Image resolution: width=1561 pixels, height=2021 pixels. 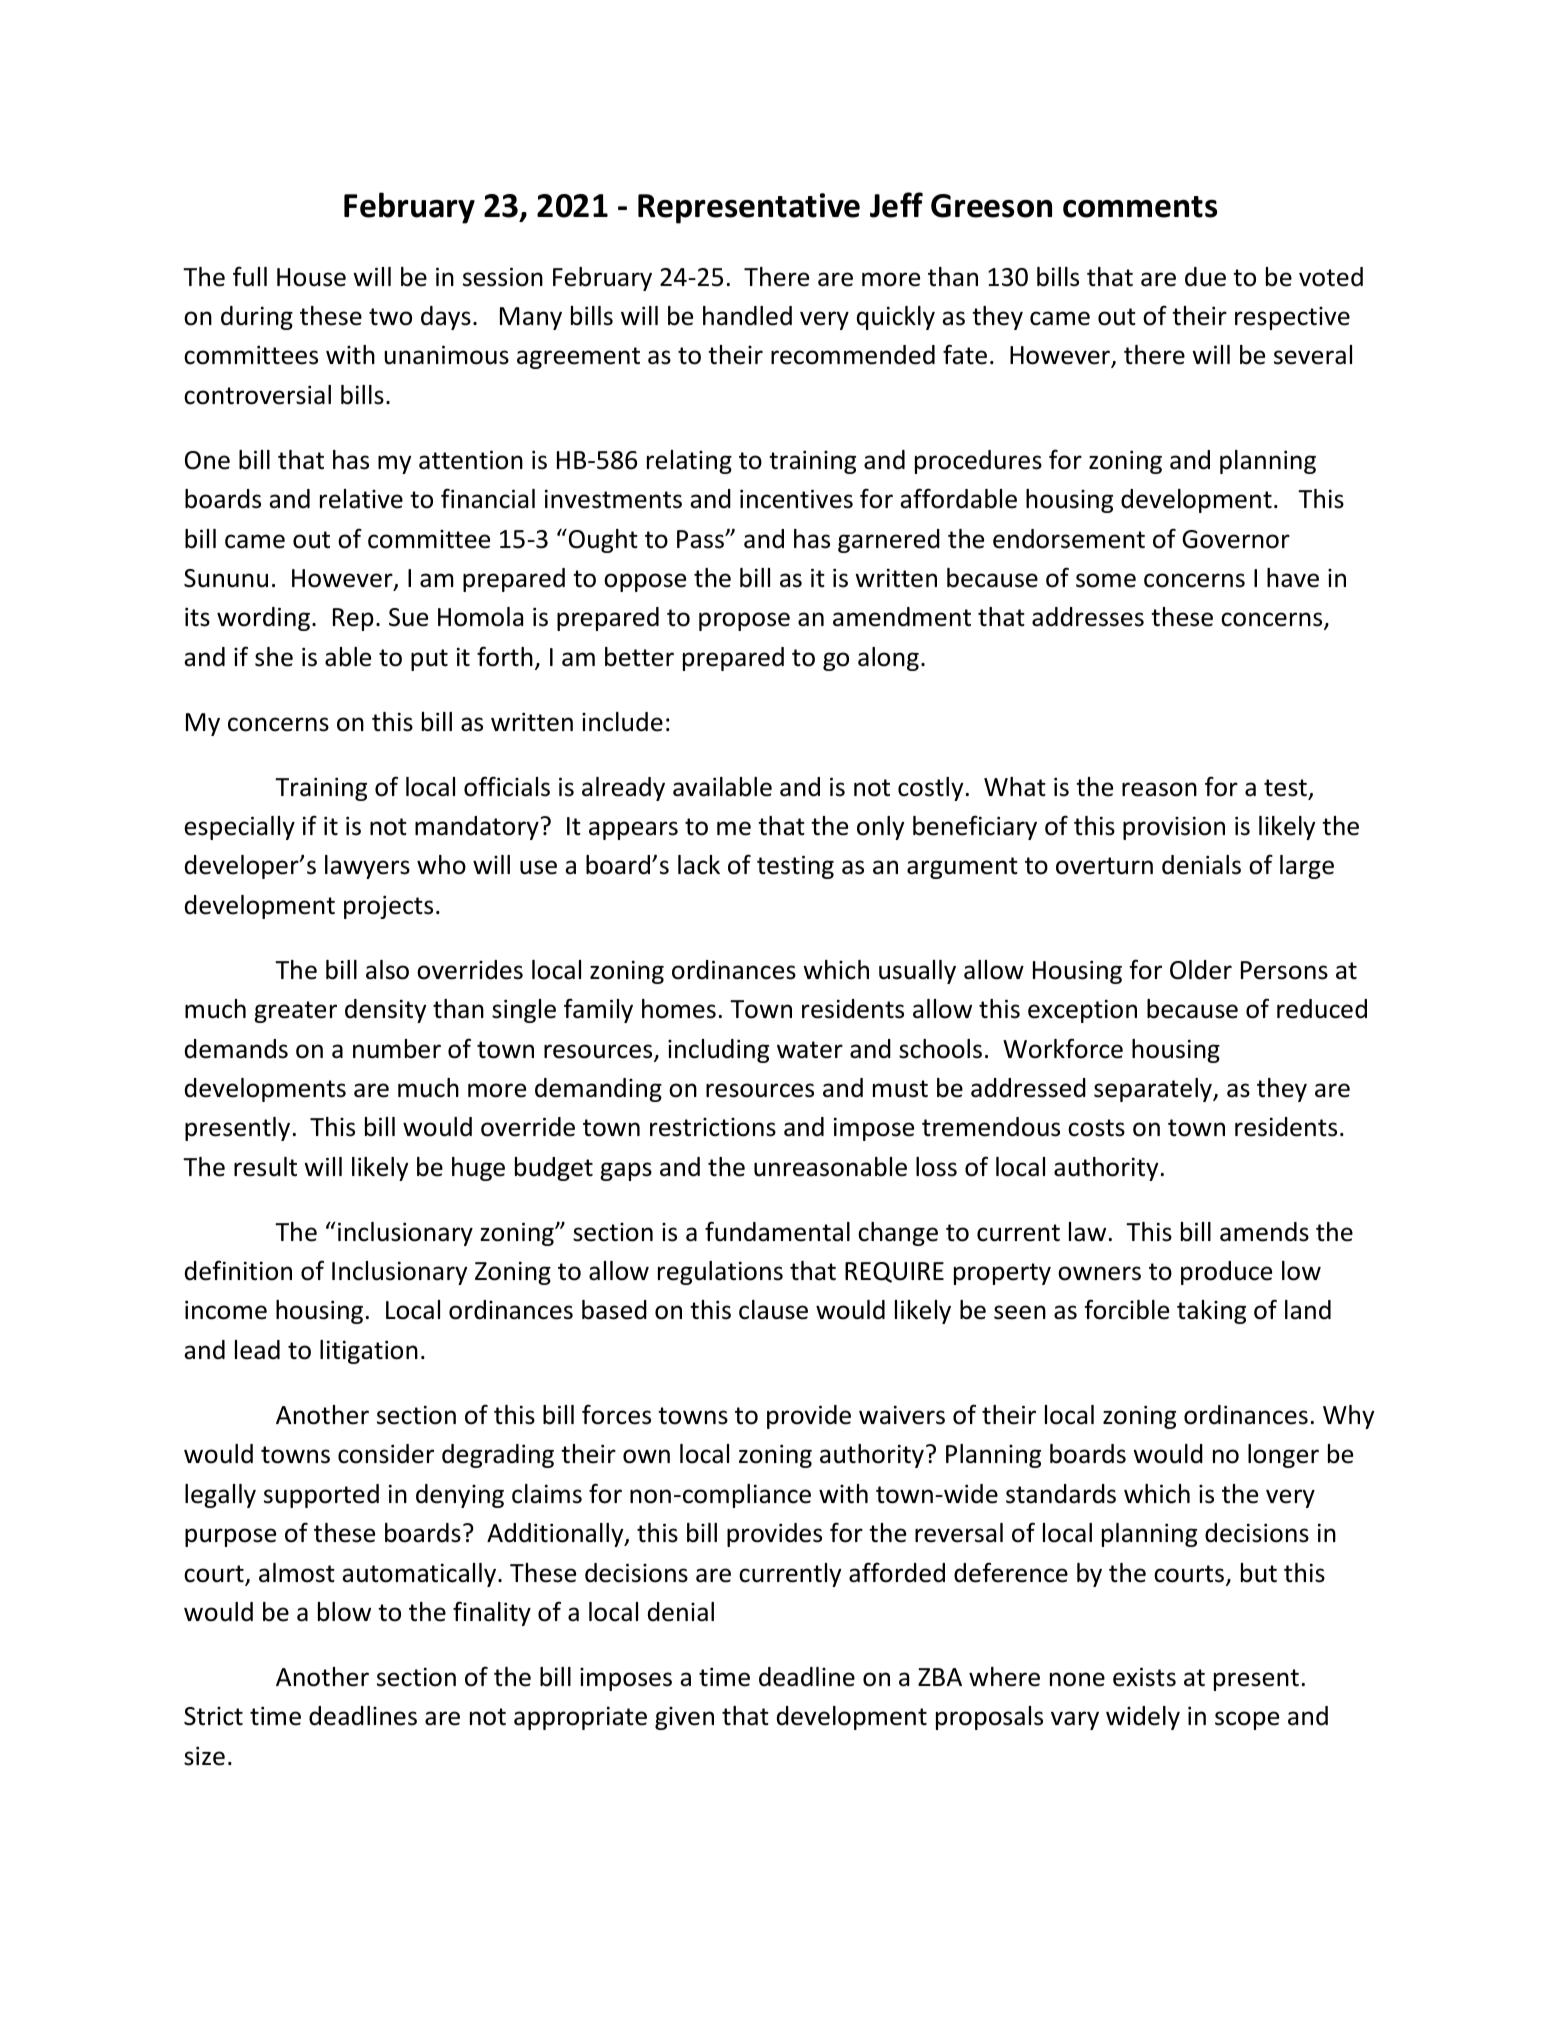 What do you see at coordinates (1293, 578) in the page?
I see `have` at bounding box center [1293, 578].
